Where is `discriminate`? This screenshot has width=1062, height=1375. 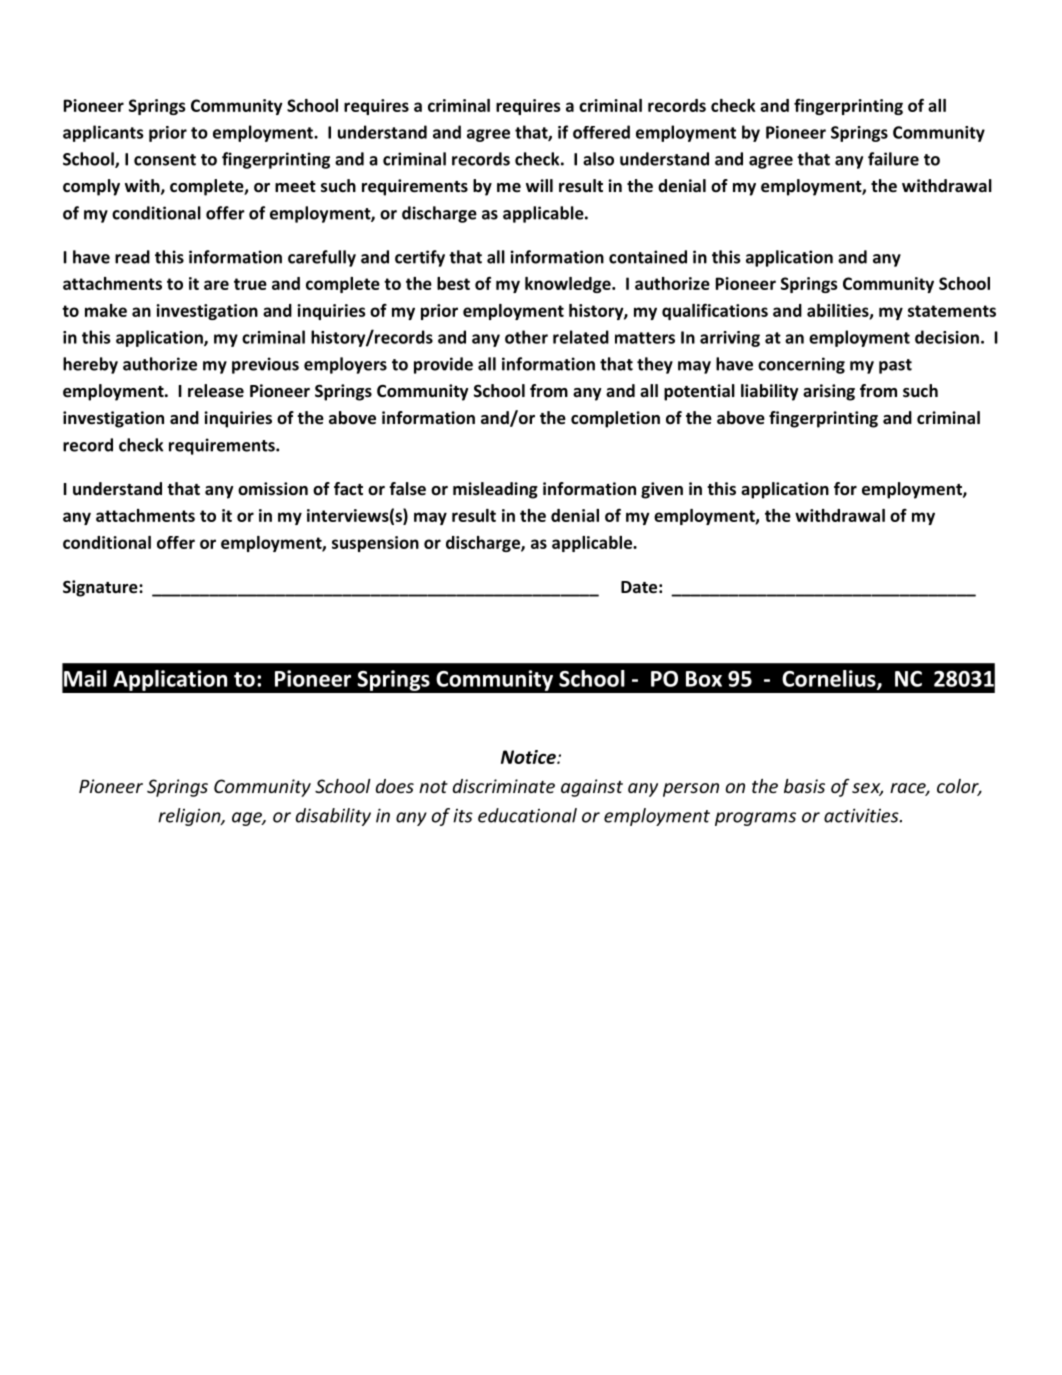
discriminate is located at coordinates (504, 786).
